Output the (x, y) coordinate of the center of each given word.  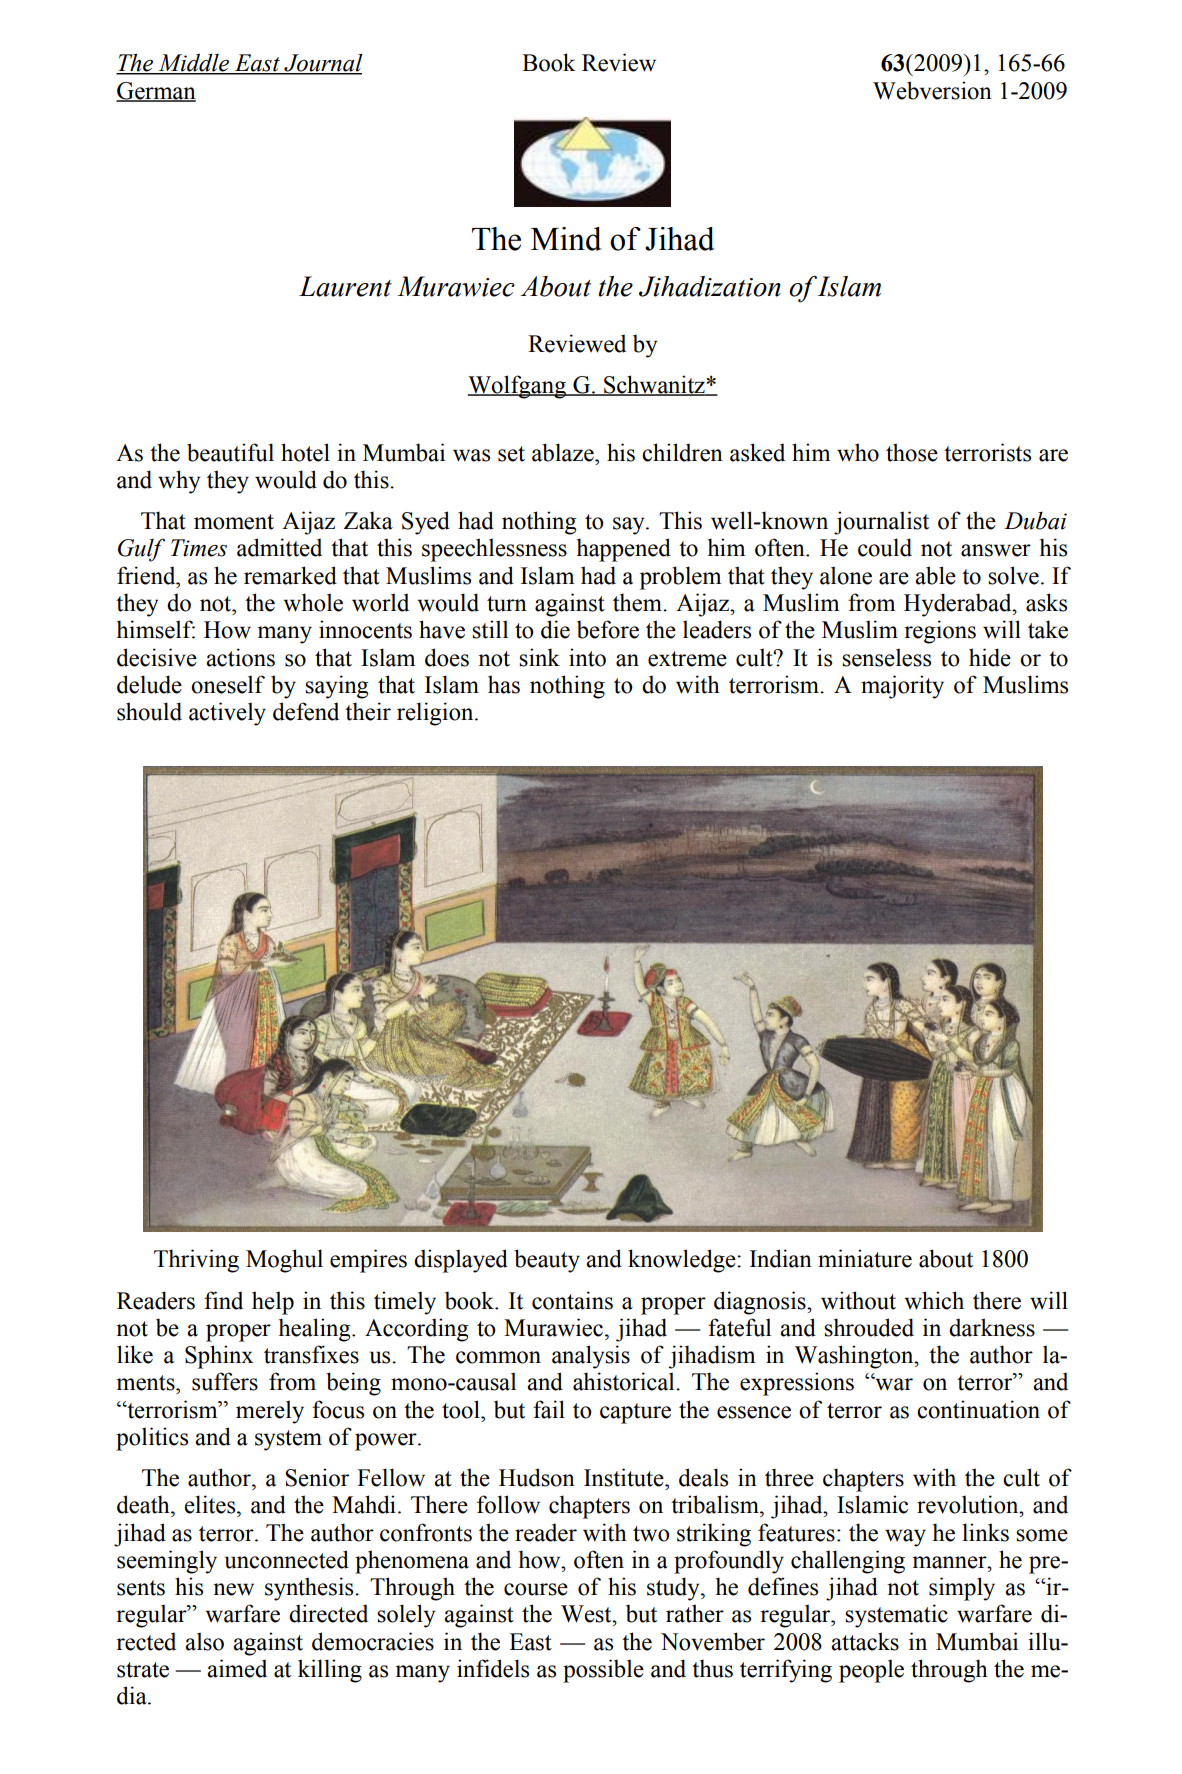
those (912, 452)
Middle (193, 63)
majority (902, 687)
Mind (566, 239)
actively (227, 714)
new (233, 1589)
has (504, 684)
